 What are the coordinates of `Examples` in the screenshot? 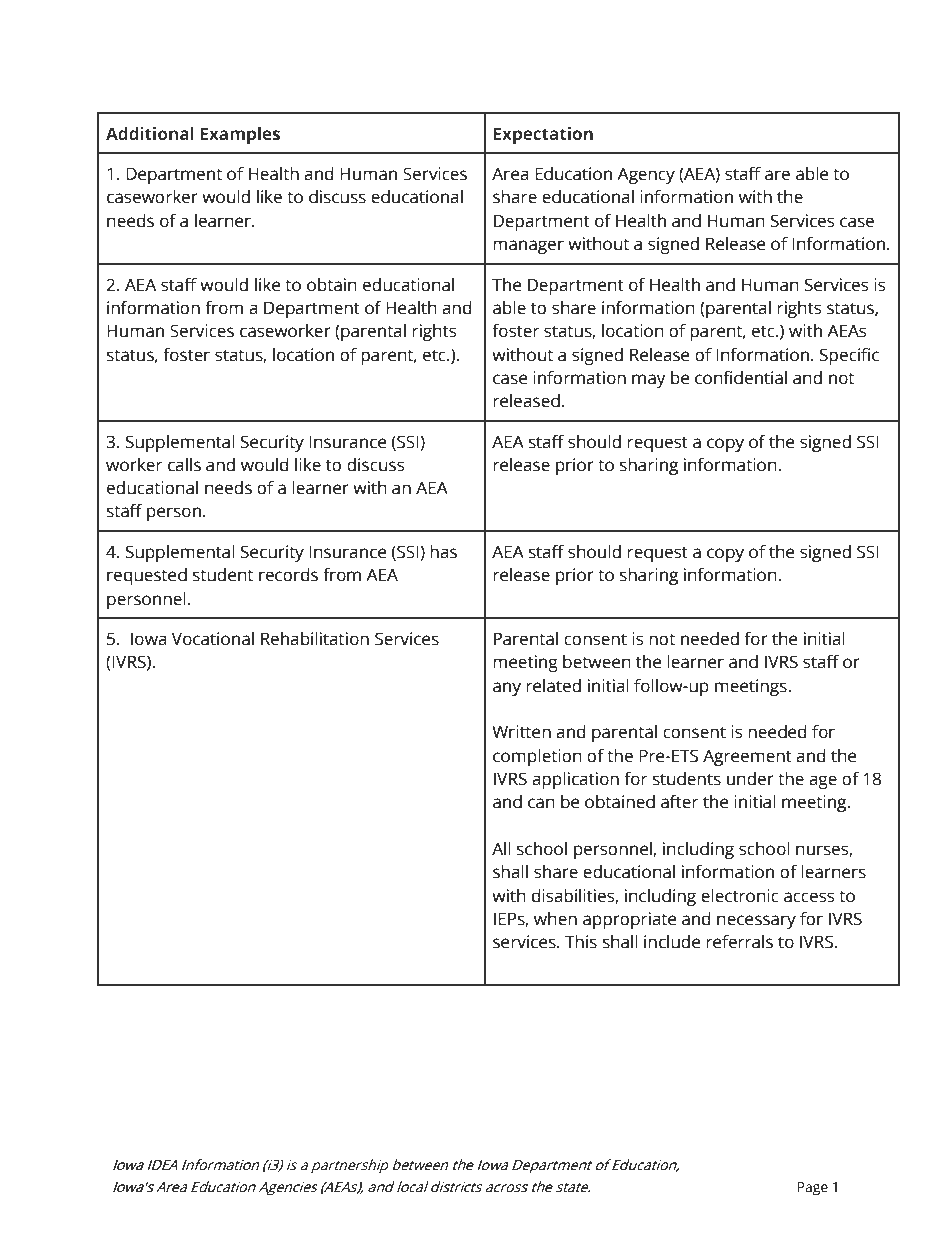 It's located at (240, 135).
